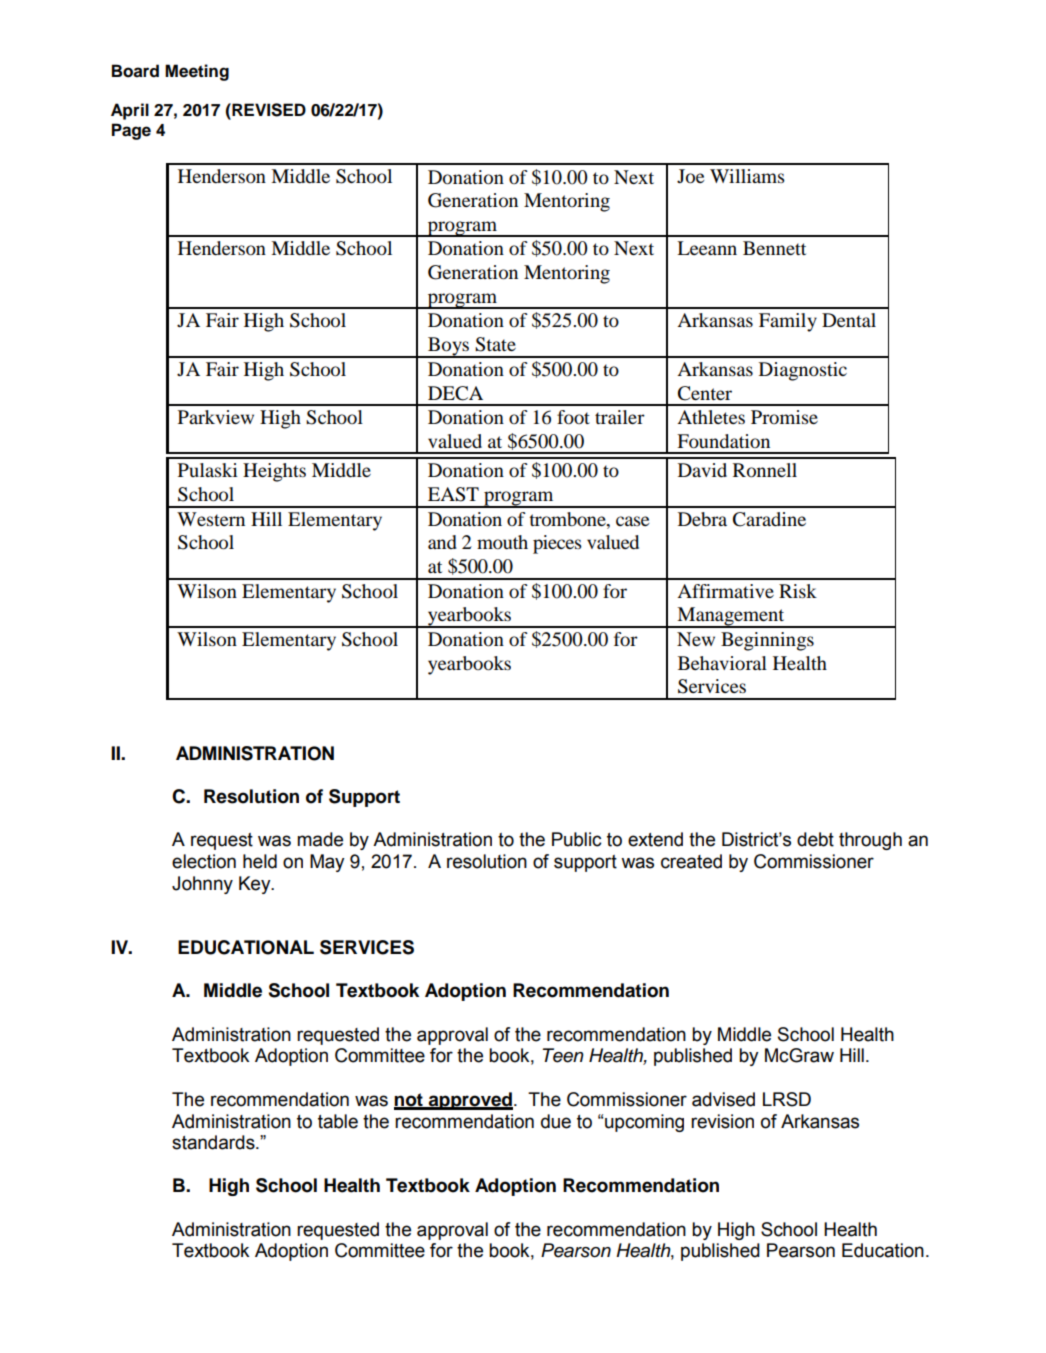 Image resolution: width=1046 pixels, height=1353 pixels. I want to click on Western, so click(211, 519).
